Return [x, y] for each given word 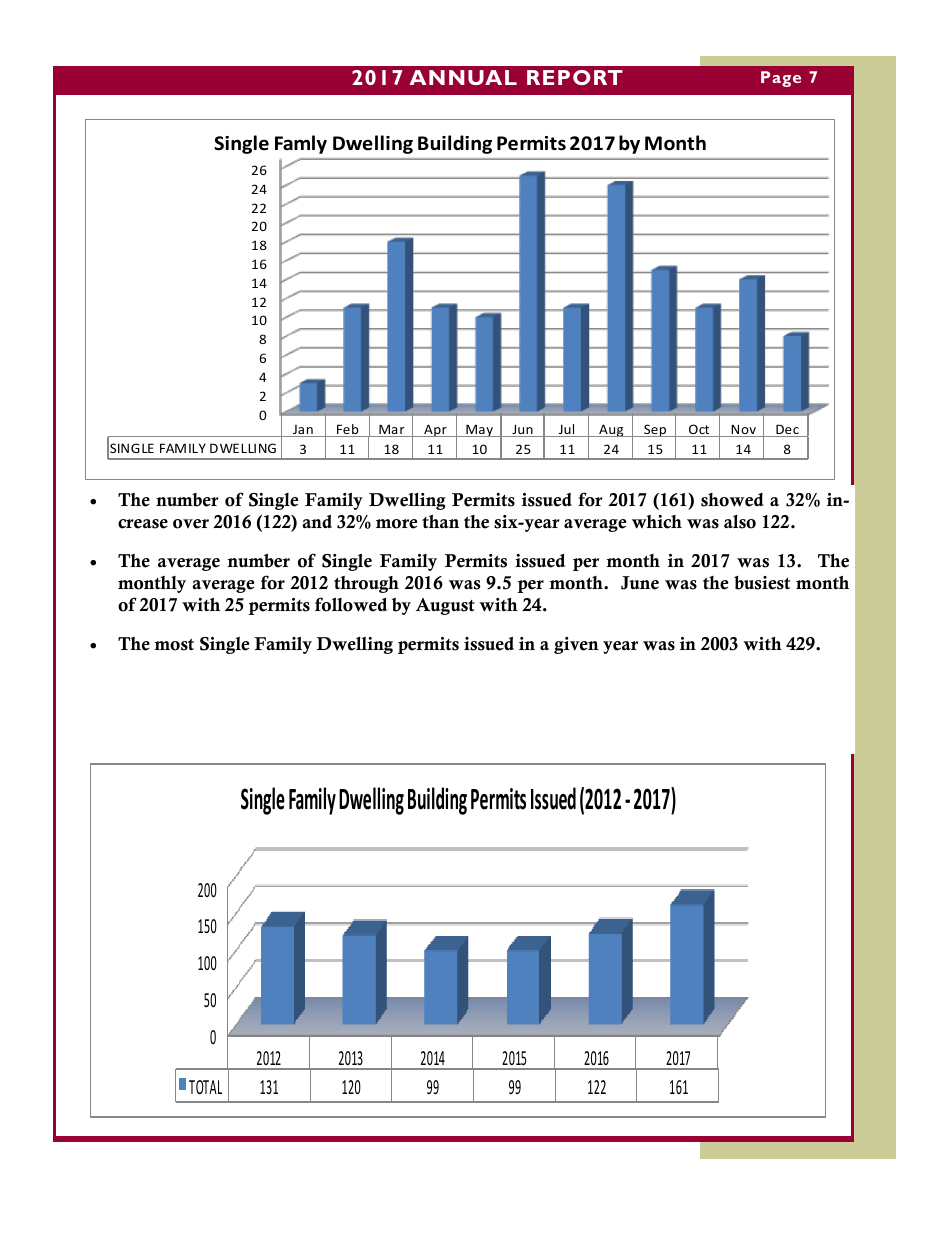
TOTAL [205, 1087]
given [576, 645]
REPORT [575, 77]
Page [781, 79]
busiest [762, 583]
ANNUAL [463, 77]
